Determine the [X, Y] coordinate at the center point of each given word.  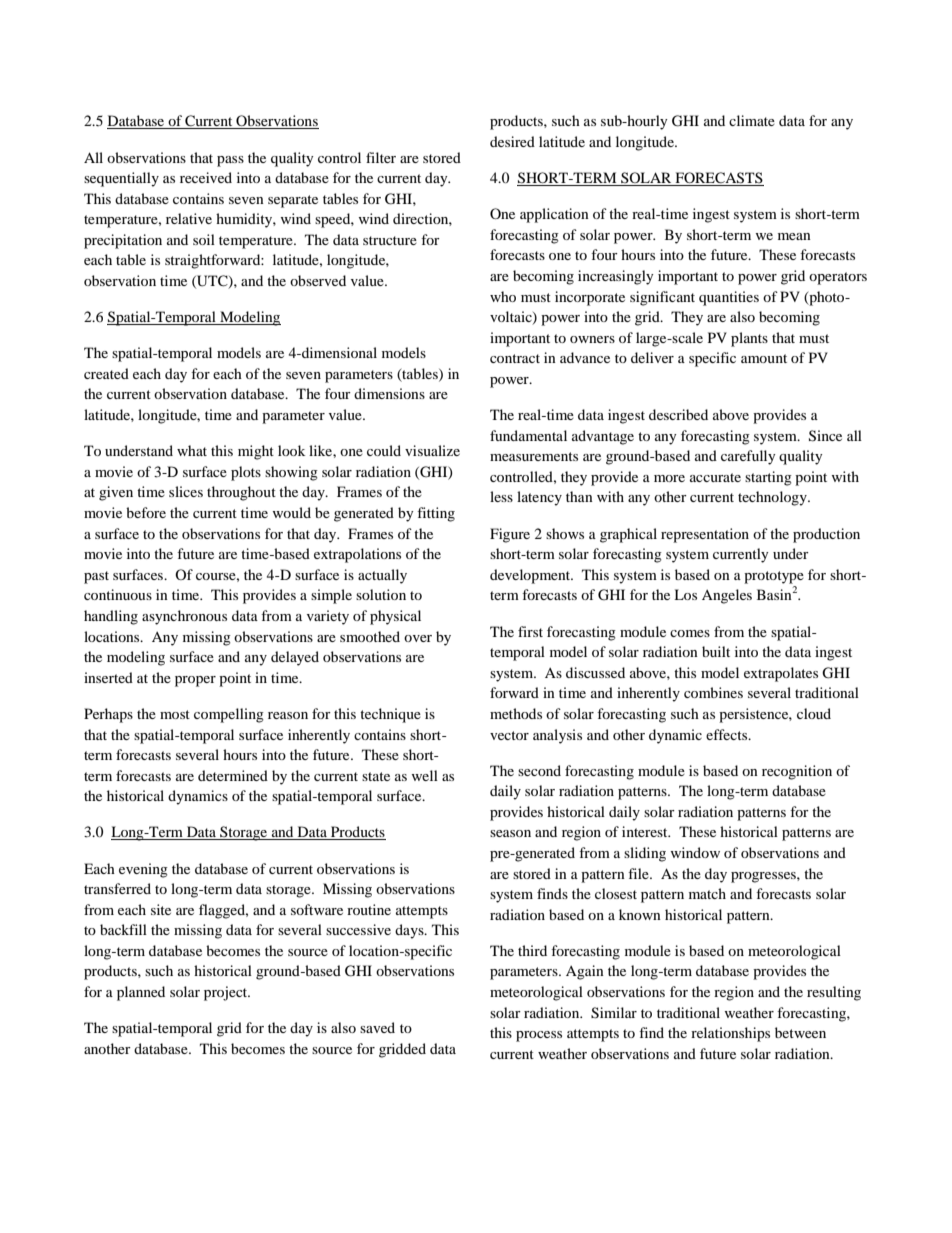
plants [749, 339]
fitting [436, 514]
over [418, 638]
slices [186, 491]
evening [143, 870]
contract [515, 358]
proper [195, 681]
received [206, 177]
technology [773, 498]
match [707, 893]
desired [512, 141]
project [227, 993]
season [510, 833]
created [106, 373]
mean [794, 236]
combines [713, 692]
